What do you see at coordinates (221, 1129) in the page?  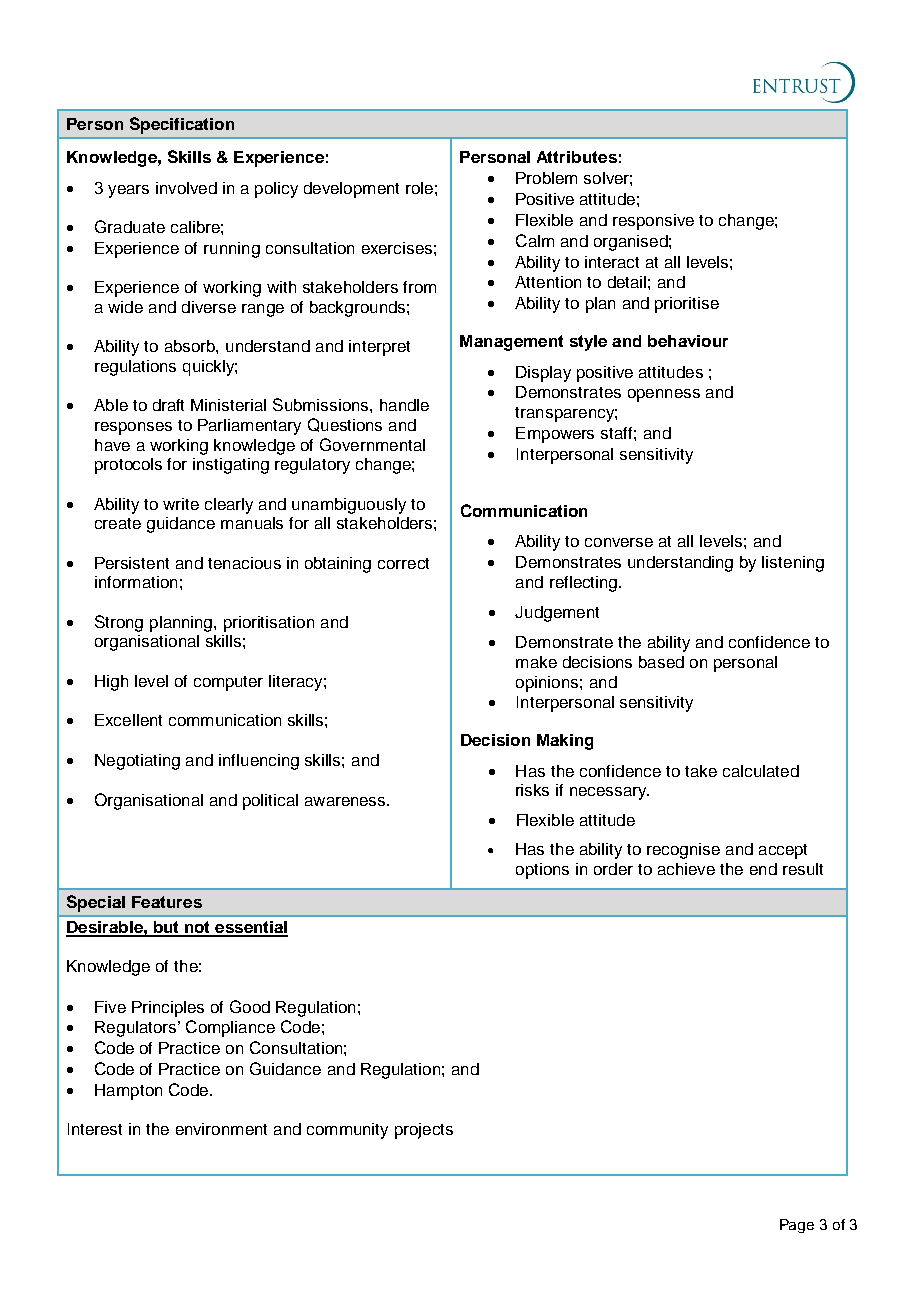 I see `environment` at bounding box center [221, 1129].
